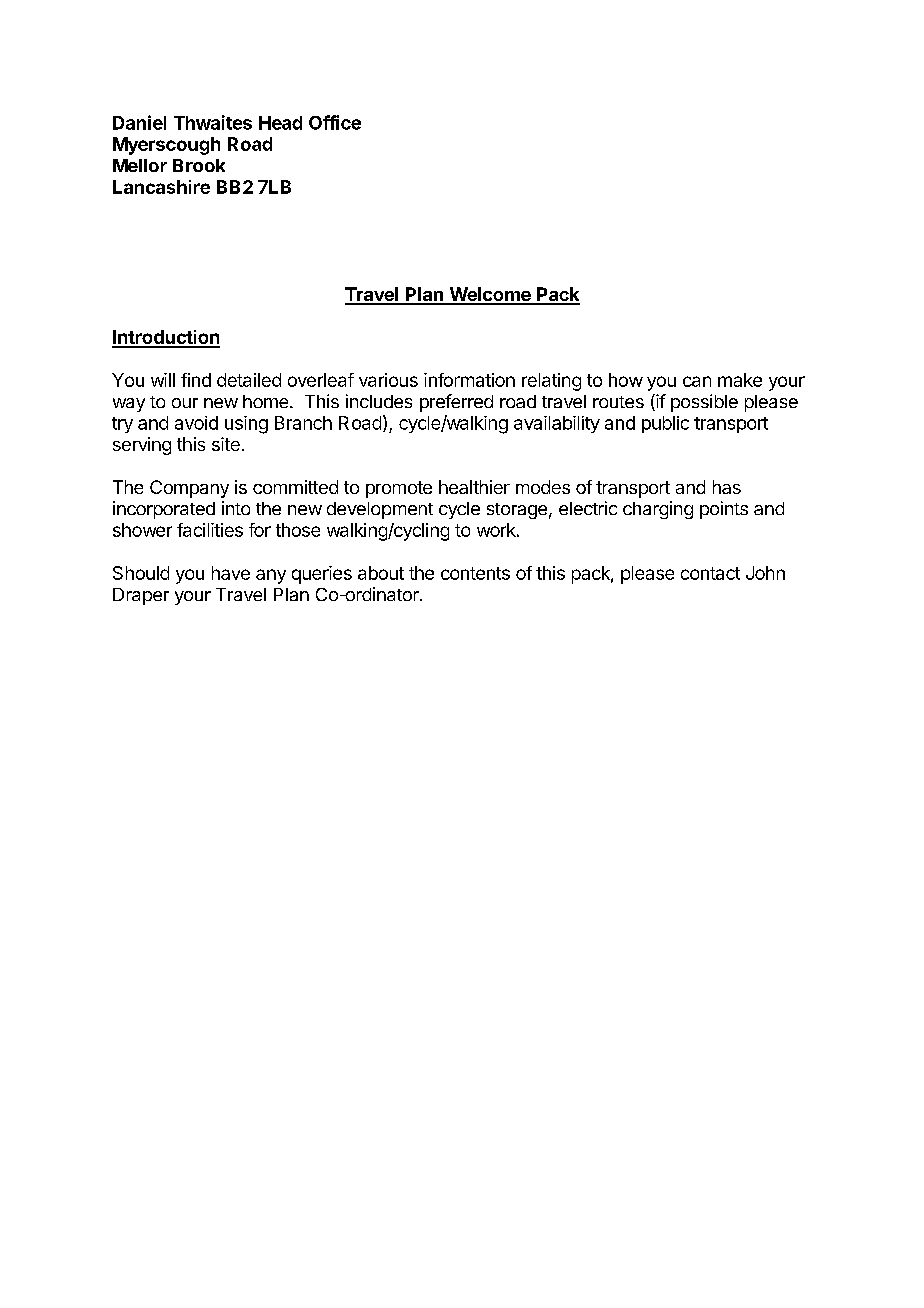 This screenshot has height=1308, width=924. What do you see at coordinates (740, 380) in the screenshot?
I see `make` at bounding box center [740, 380].
